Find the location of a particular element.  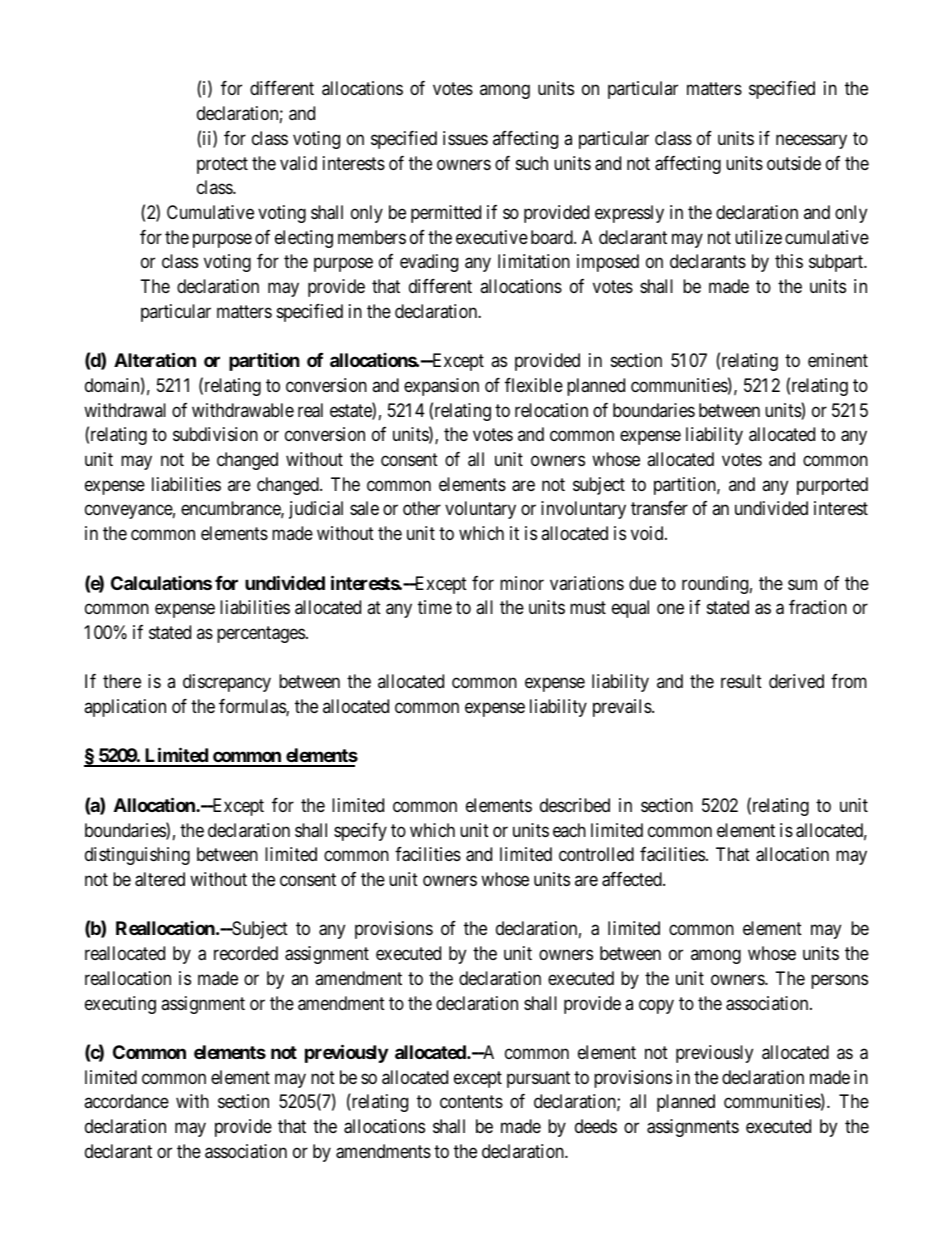

protect is located at coordinates (222, 165).
